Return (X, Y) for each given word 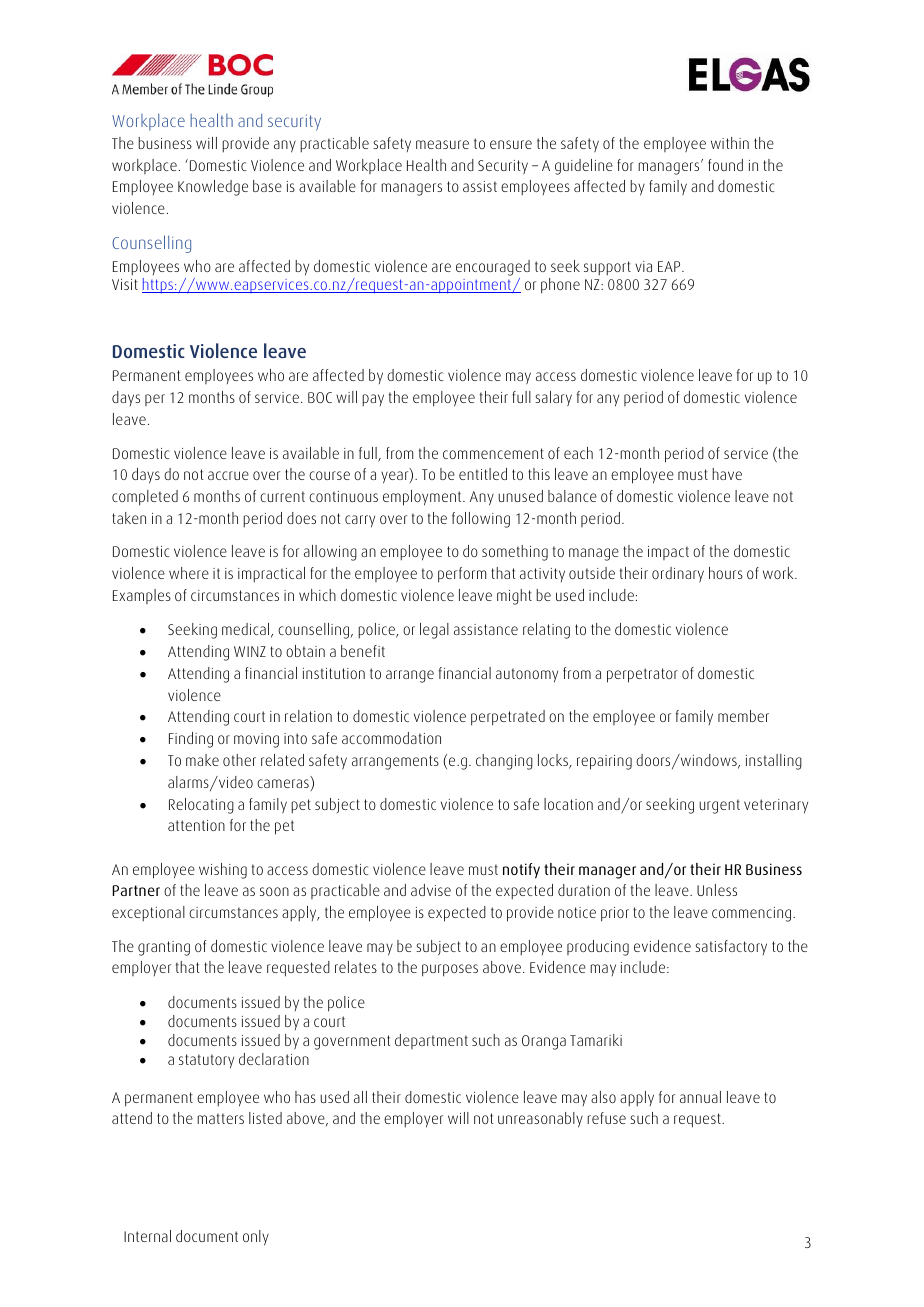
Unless (717, 890)
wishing (223, 871)
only (256, 1238)
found (725, 165)
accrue (228, 475)
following (481, 520)
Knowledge (213, 188)
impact (668, 553)
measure (442, 144)
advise (431, 890)
